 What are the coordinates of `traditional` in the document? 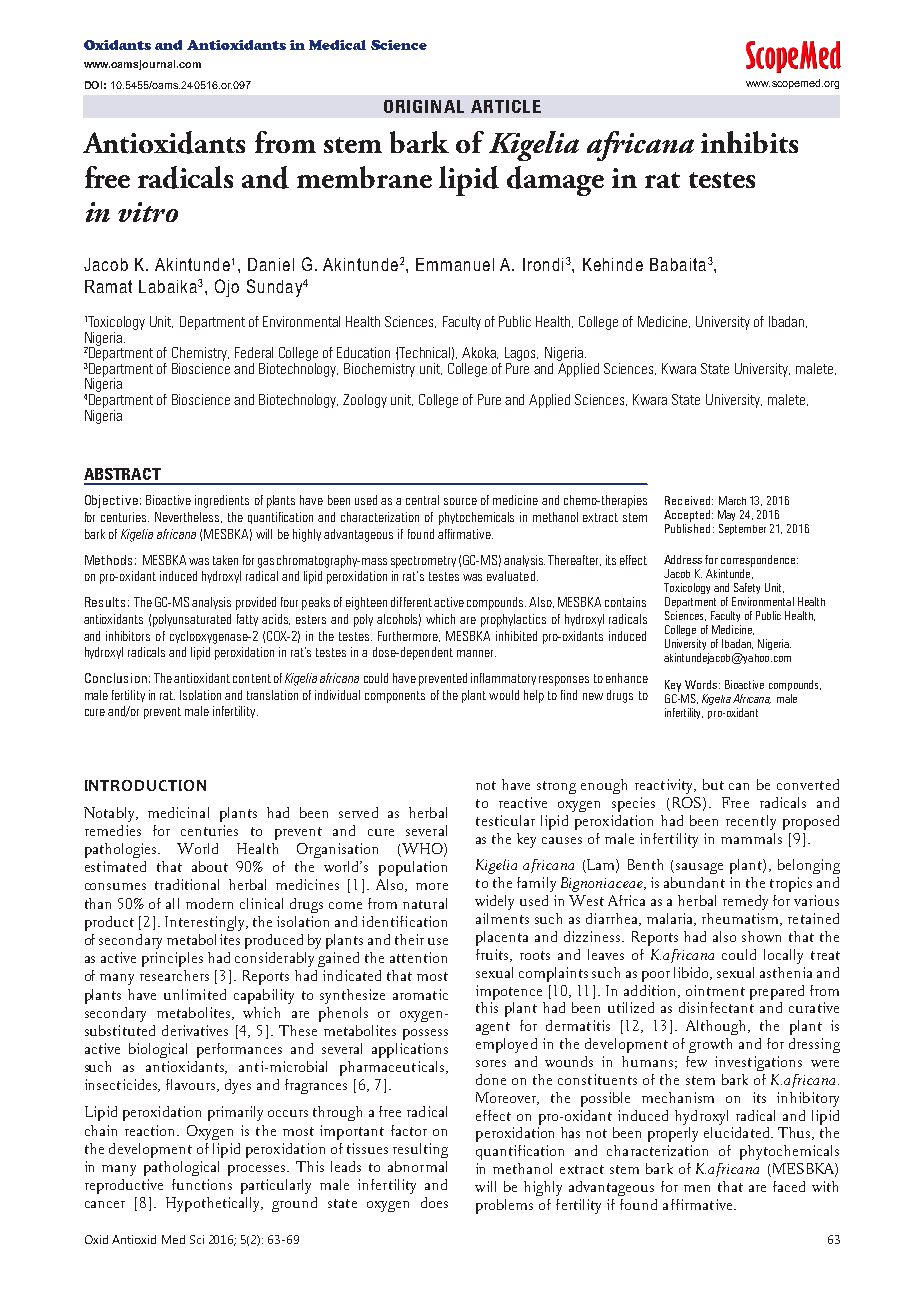 It's located at (187, 884).
